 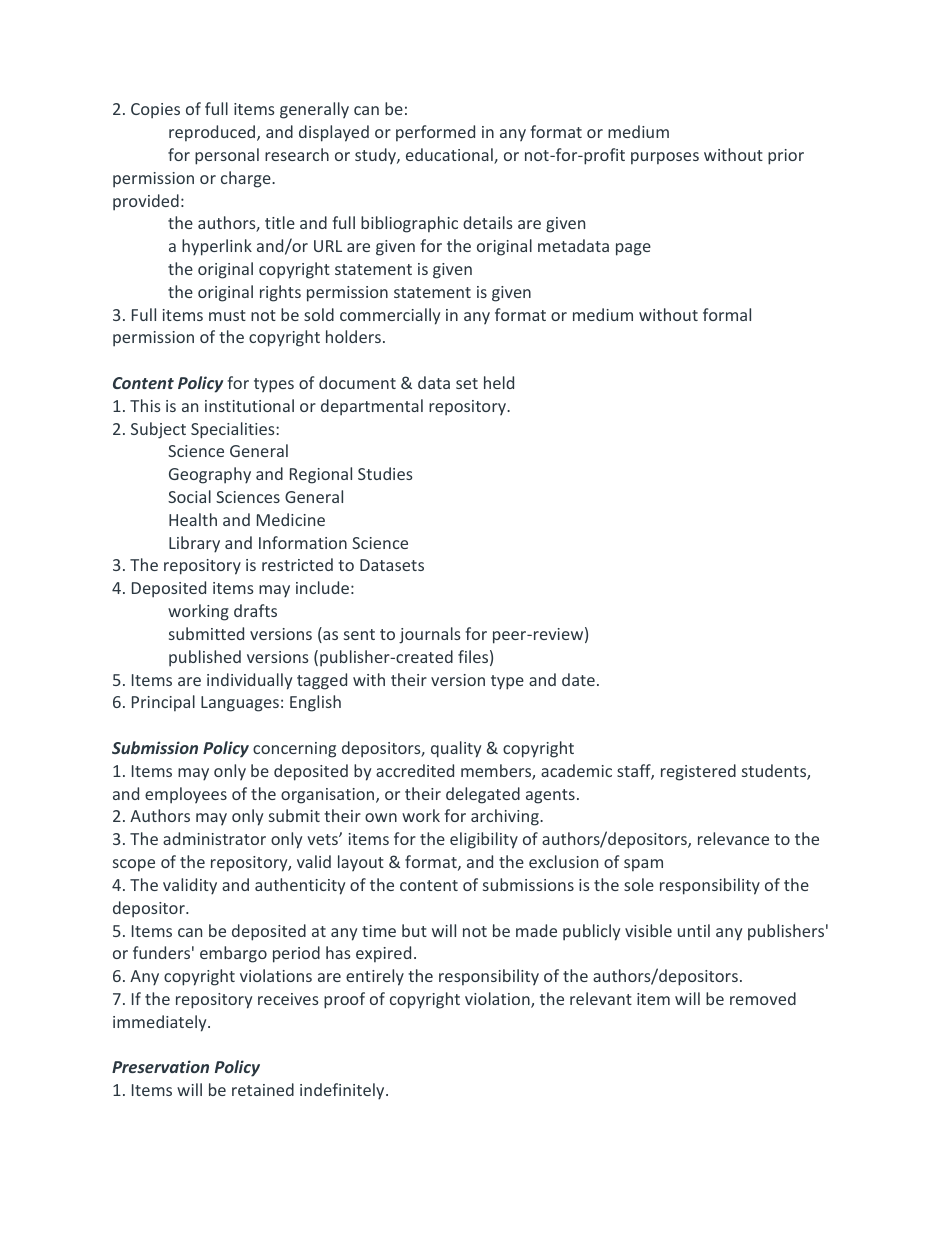 What do you see at coordinates (578, 679) in the screenshot?
I see `date` at bounding box center [578, 679].
